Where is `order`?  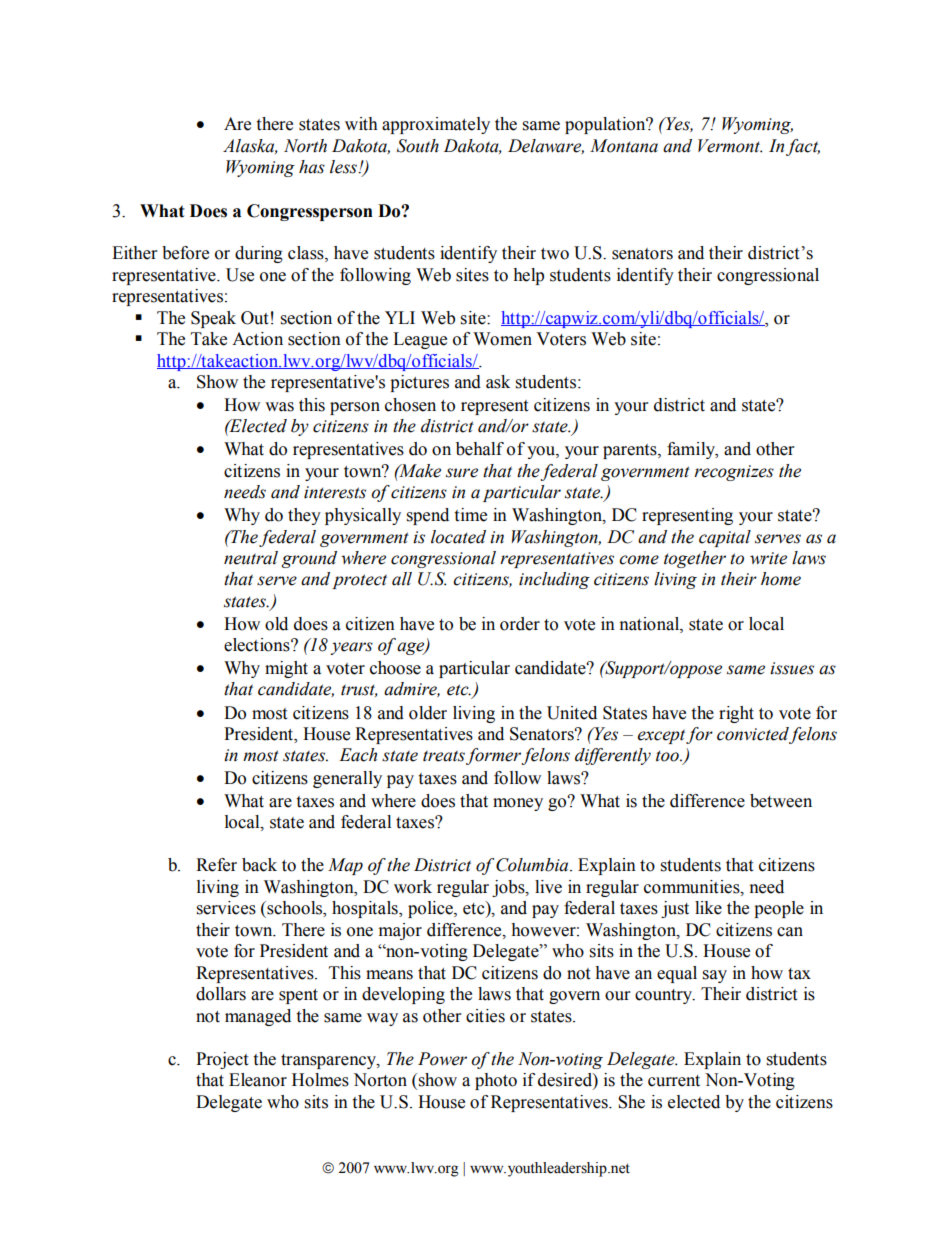
order is located at coordinates (520, 624).
